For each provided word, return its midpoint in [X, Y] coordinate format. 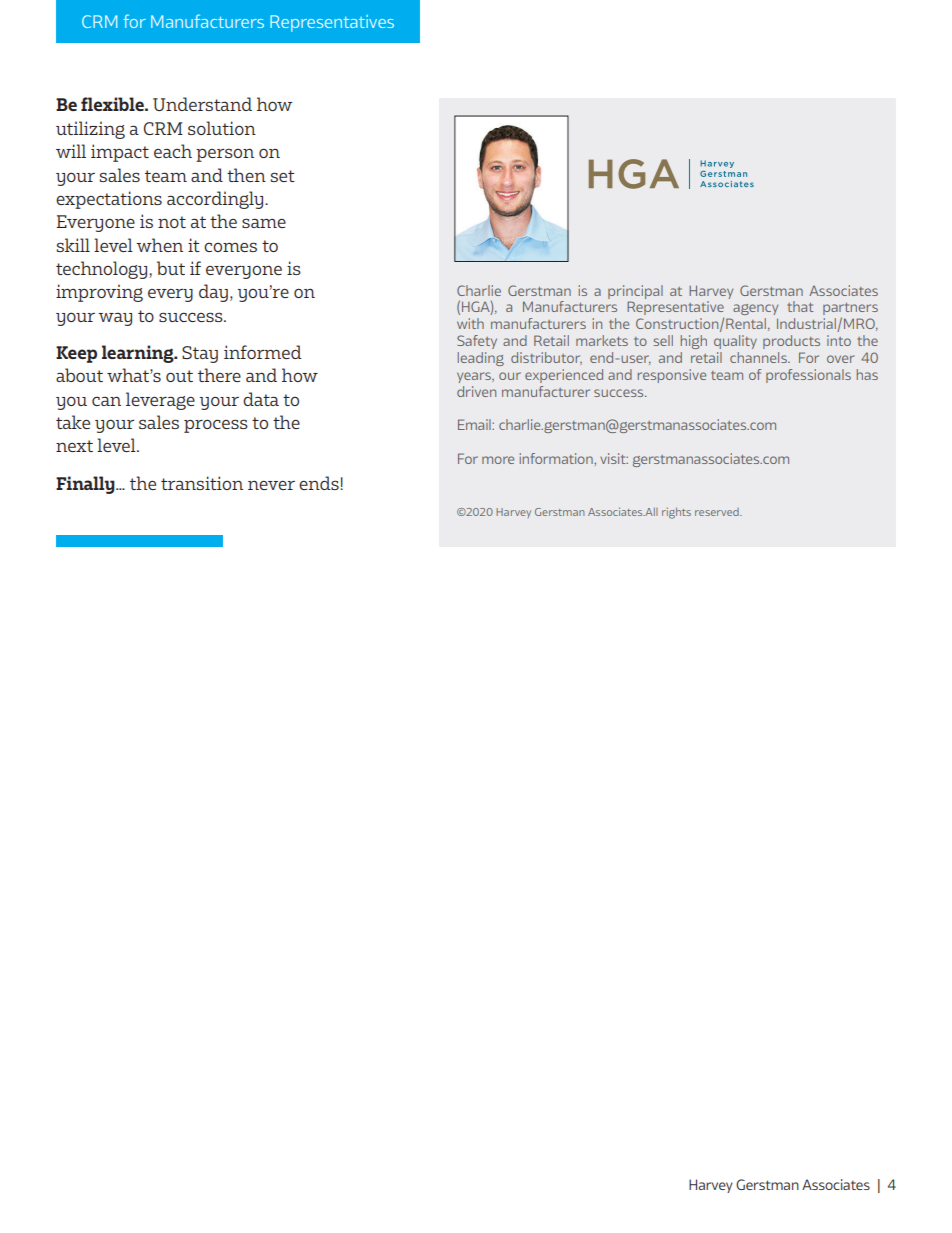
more [498, 460]
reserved [718, 512]
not [172, 222]
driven [476, 391]
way [115, 319]
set [283, 176]
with [470, 323]
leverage [160, 401]
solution [222, 128]
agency [755, 309]
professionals [808, 376]
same [264, 223]
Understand [202, 104]
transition [202, 483]
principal [635, 292]
